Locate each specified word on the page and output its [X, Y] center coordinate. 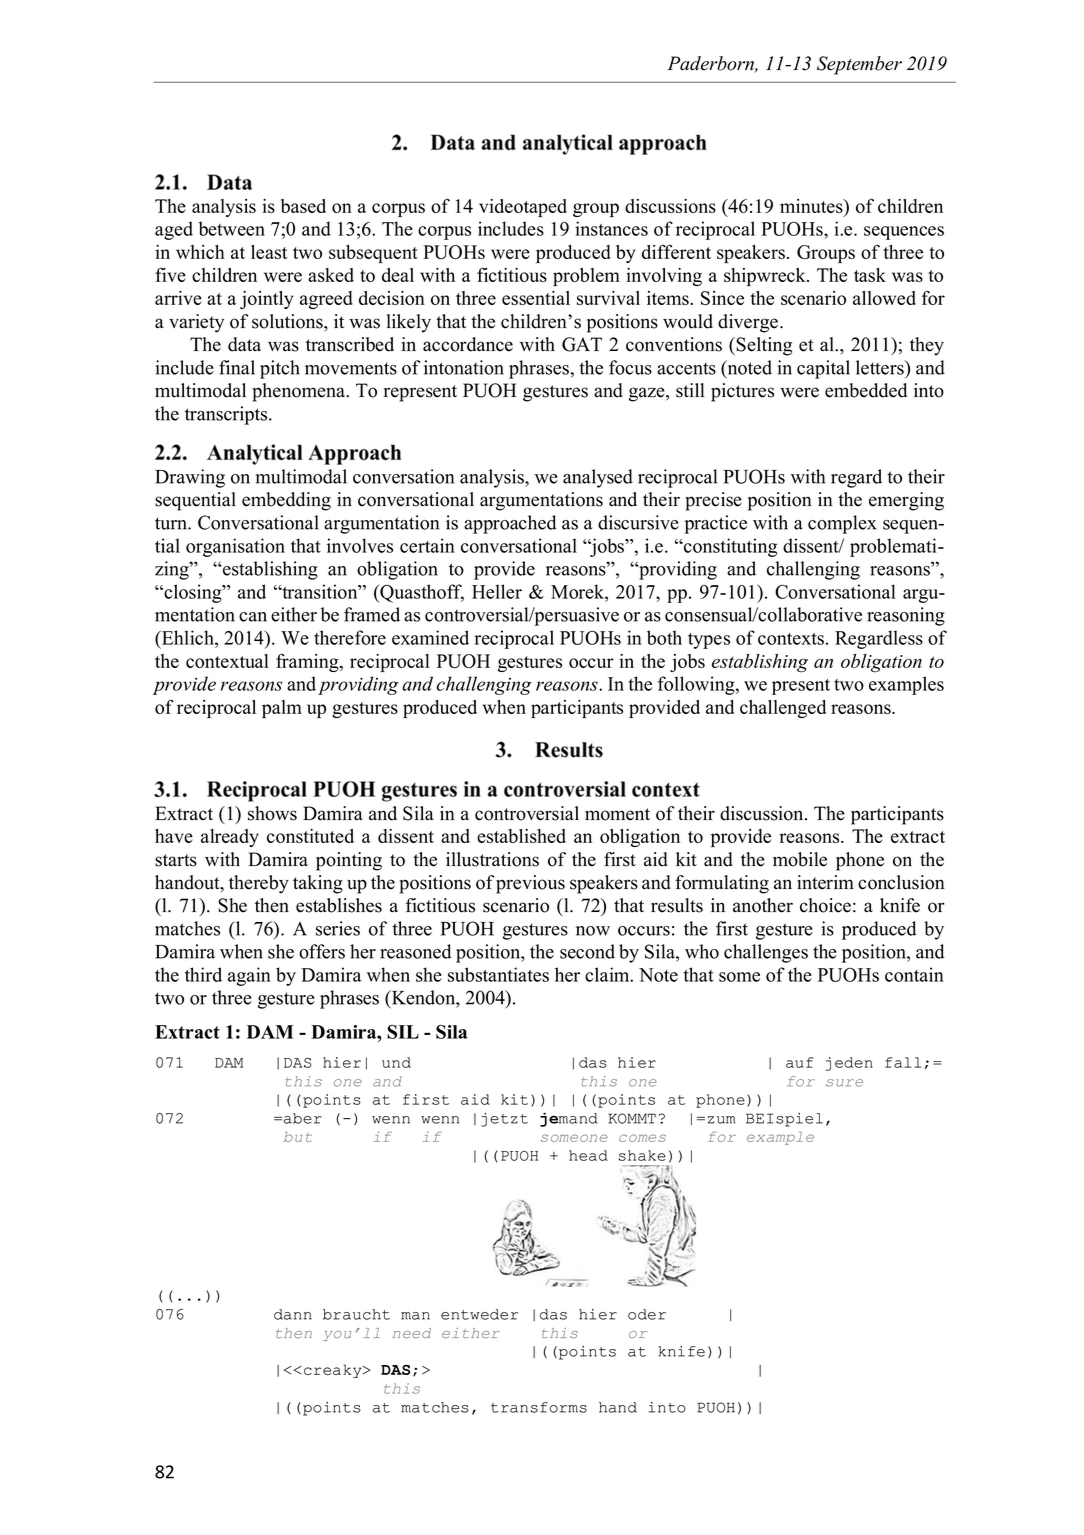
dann [293, 1314]
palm [282, 709]
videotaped [523, 208]
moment [617, 814]
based [303, 206]
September [859, 65]
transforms [539, 1407]
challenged [783, 709]
